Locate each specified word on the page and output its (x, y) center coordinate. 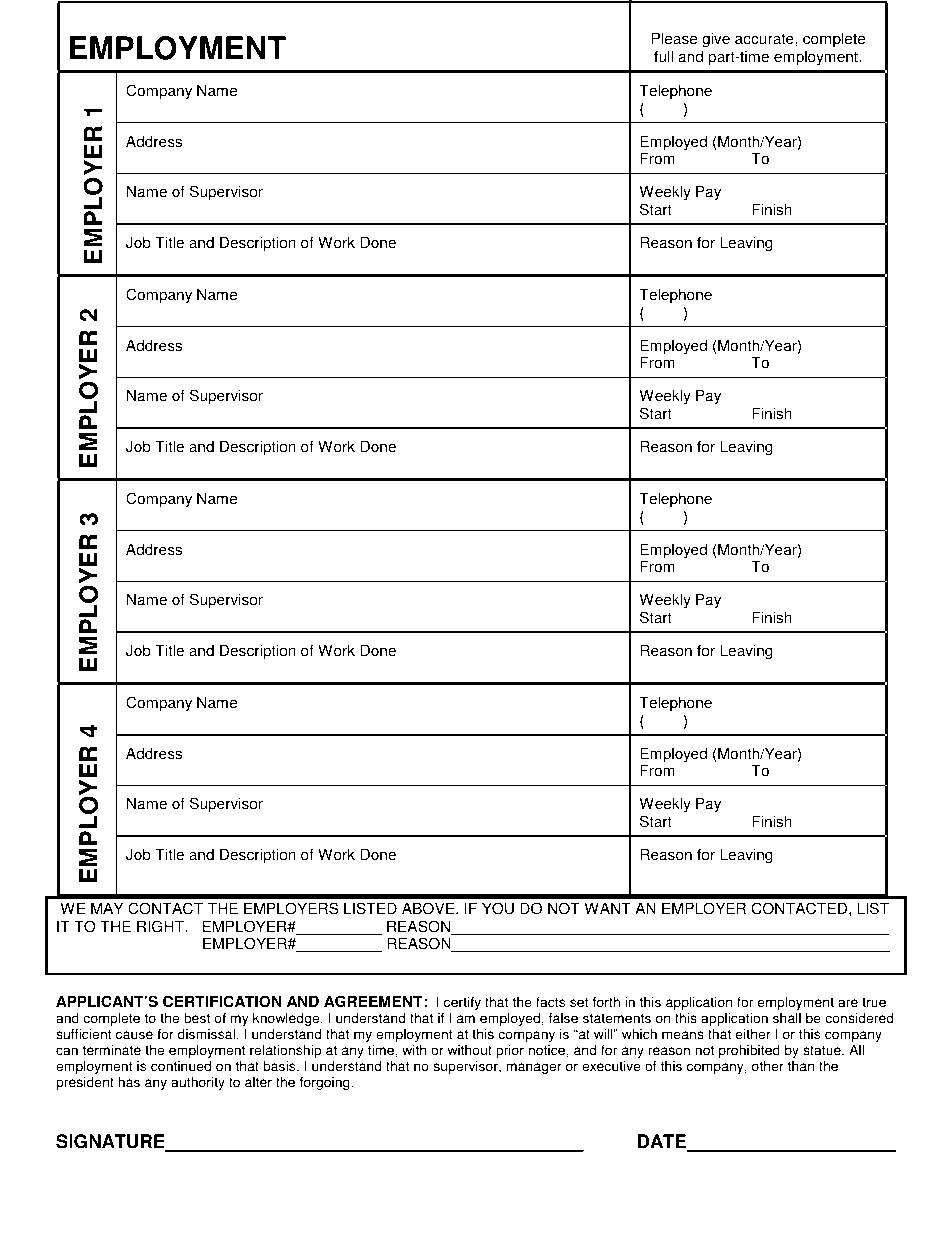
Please (674, 38)
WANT (607, 908)
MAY (107, 908)
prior (510, 1051)
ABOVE (429, 908)
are (848, 1003)
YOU (498, 908)
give (716, 40)
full (663, 56)
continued (181, 1066)
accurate (765, 39)
